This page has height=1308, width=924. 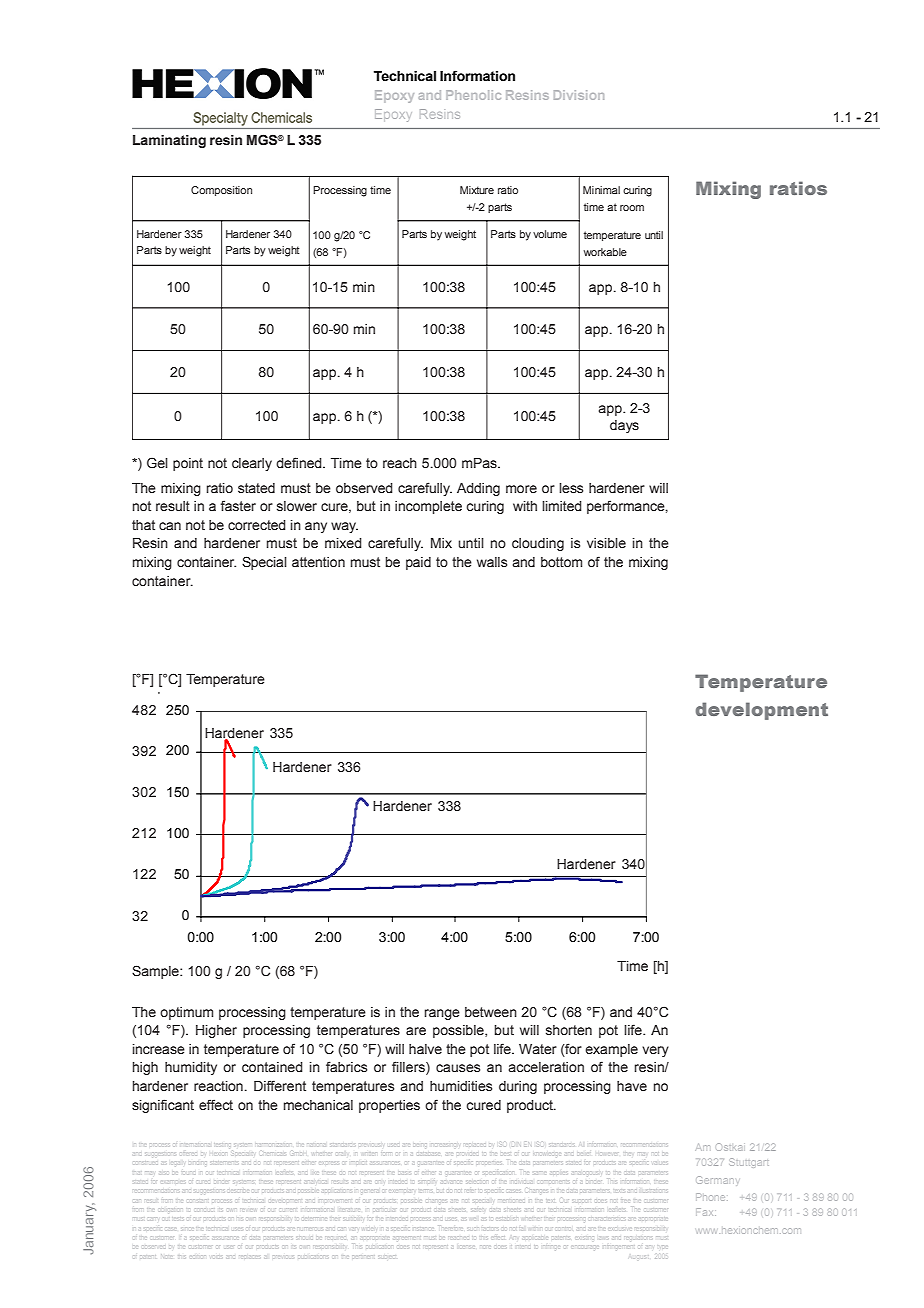 I want to click on Sample, so click(x=156, y=972).
